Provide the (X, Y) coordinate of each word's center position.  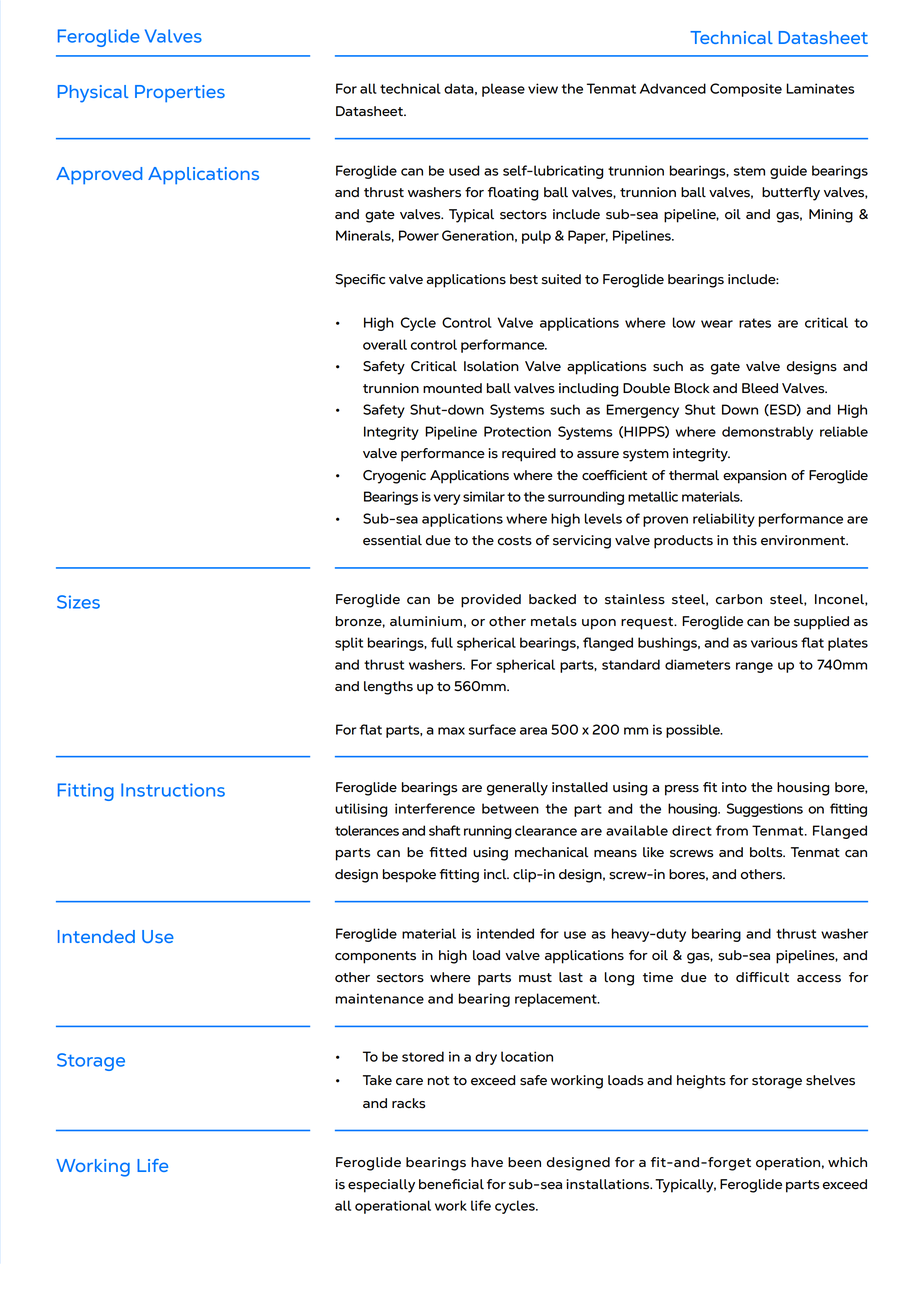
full (442, 642)
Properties (180, 93)
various (774, 642)
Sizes (78, 602)
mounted (452, 388)
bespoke (409, 876)
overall (385, 344)
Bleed (760, 388)
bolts (767, 852)
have (487, 1162)
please (503, 90)
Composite (746, 90)
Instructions (173, 790)
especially (381, 1186)
